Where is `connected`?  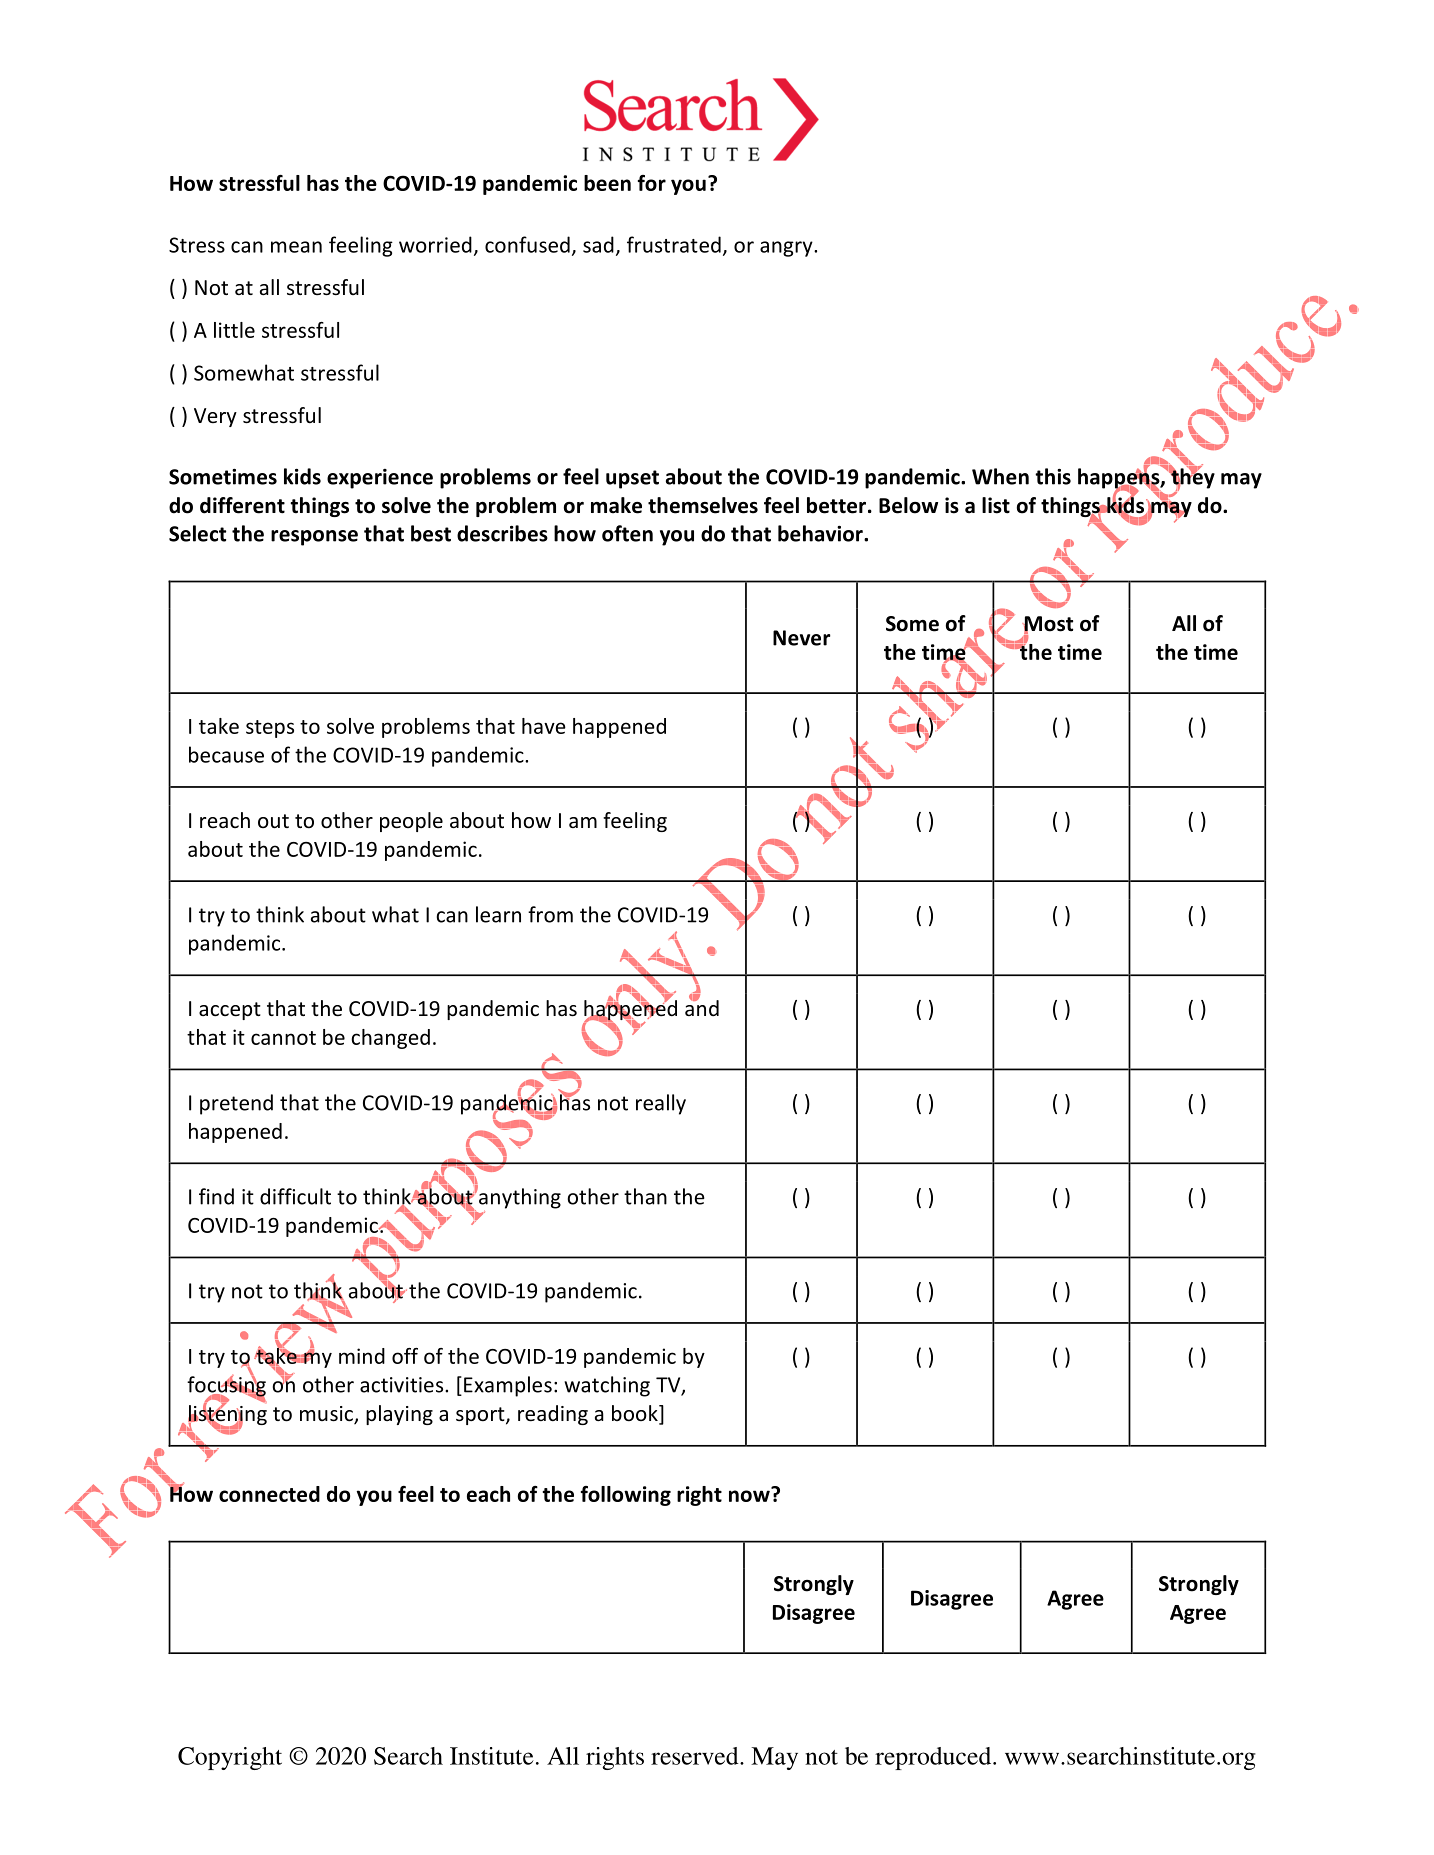
connected is located at coordinates (269, 1494).
